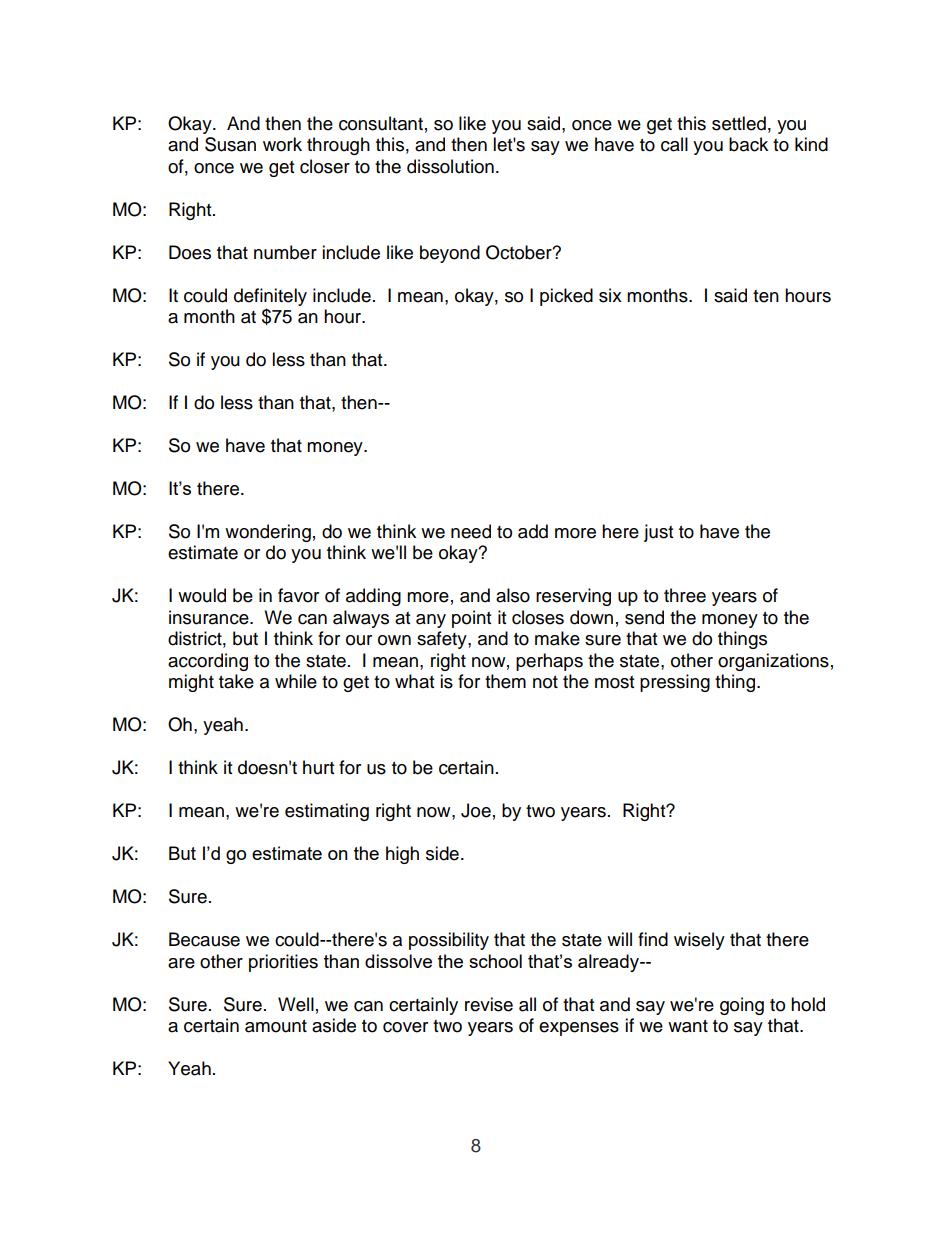  I want to click on dissolution, so click(450, 166).
